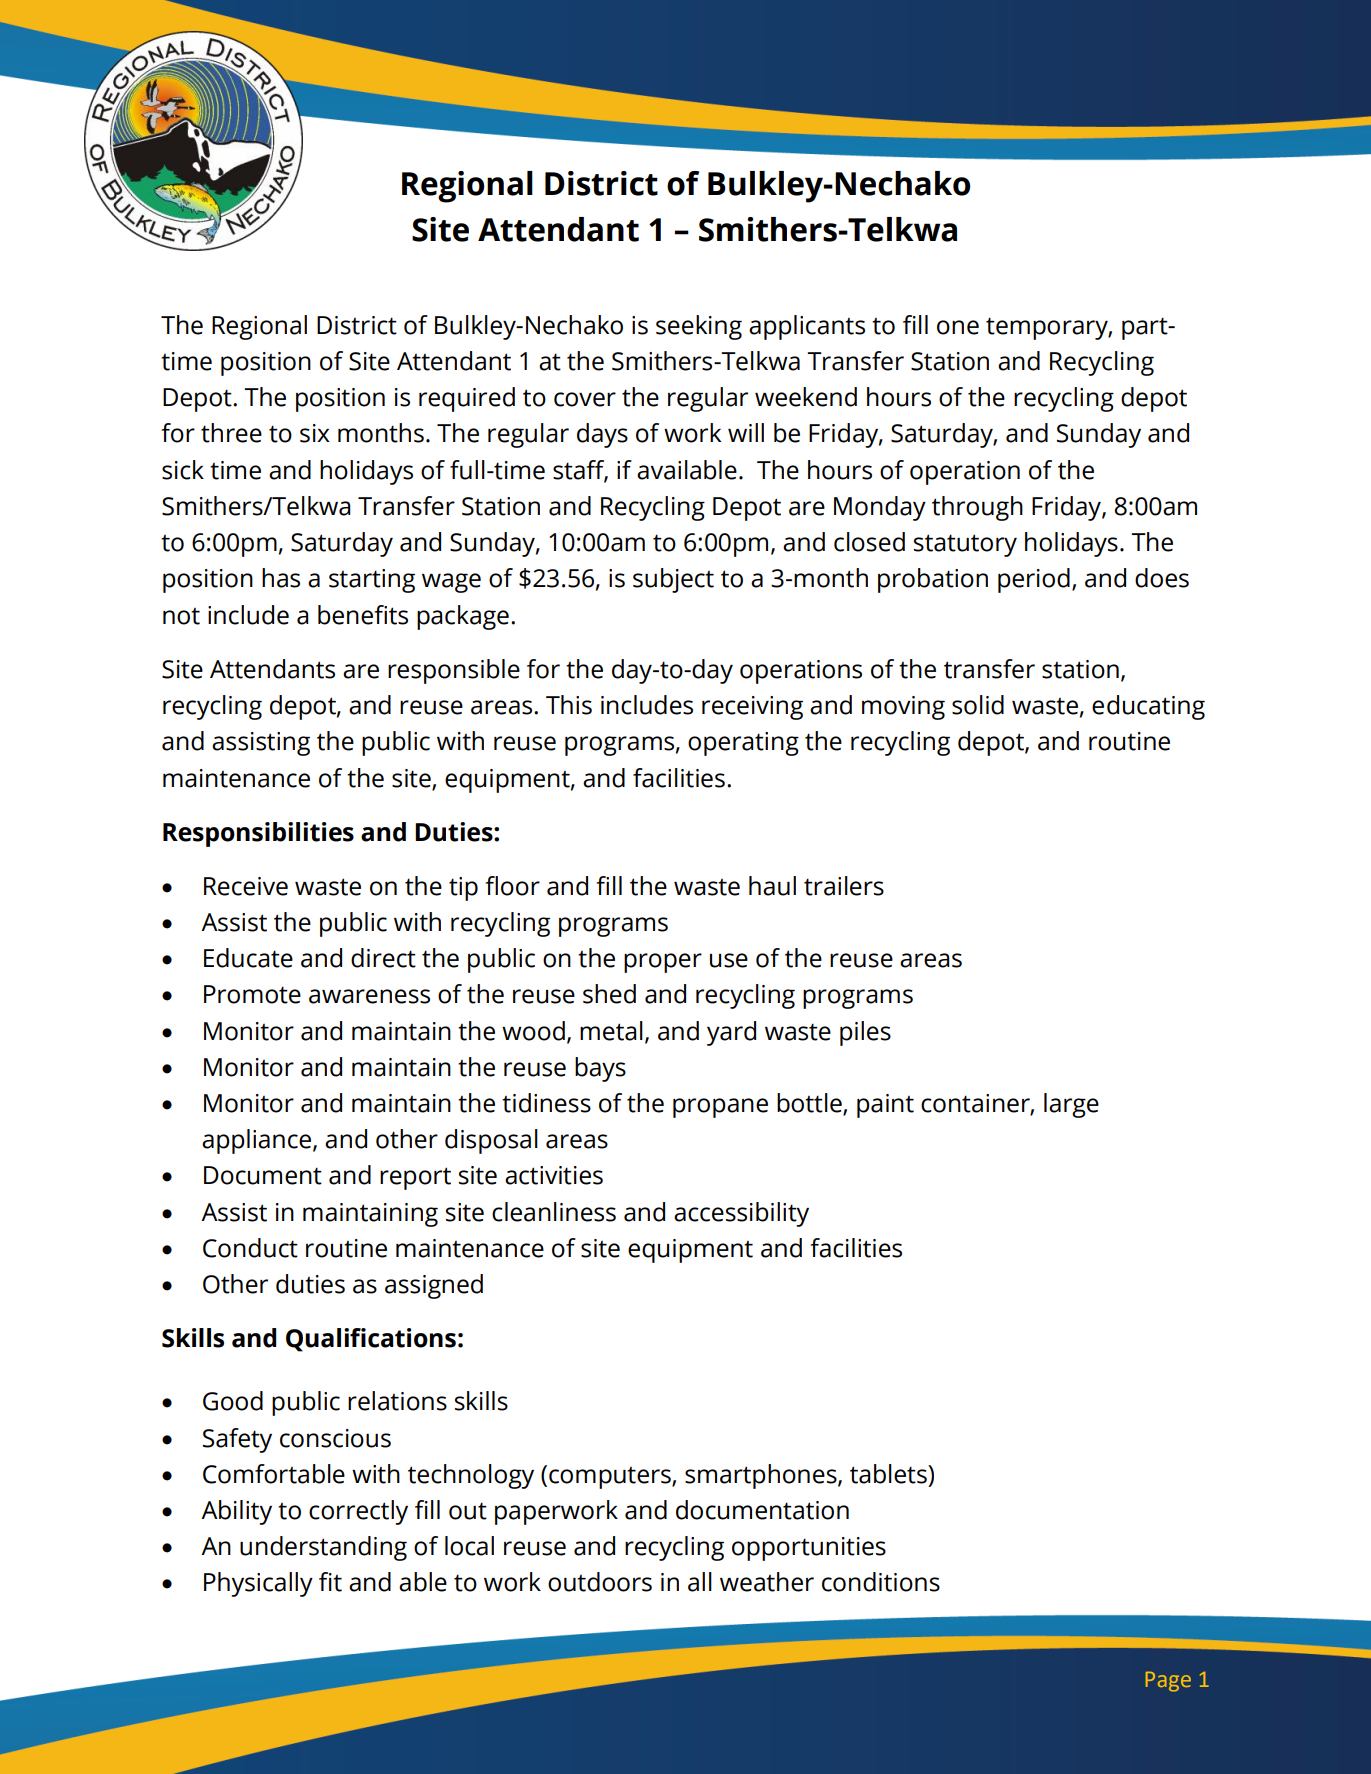  I want to click on six, so click(315, 433).
